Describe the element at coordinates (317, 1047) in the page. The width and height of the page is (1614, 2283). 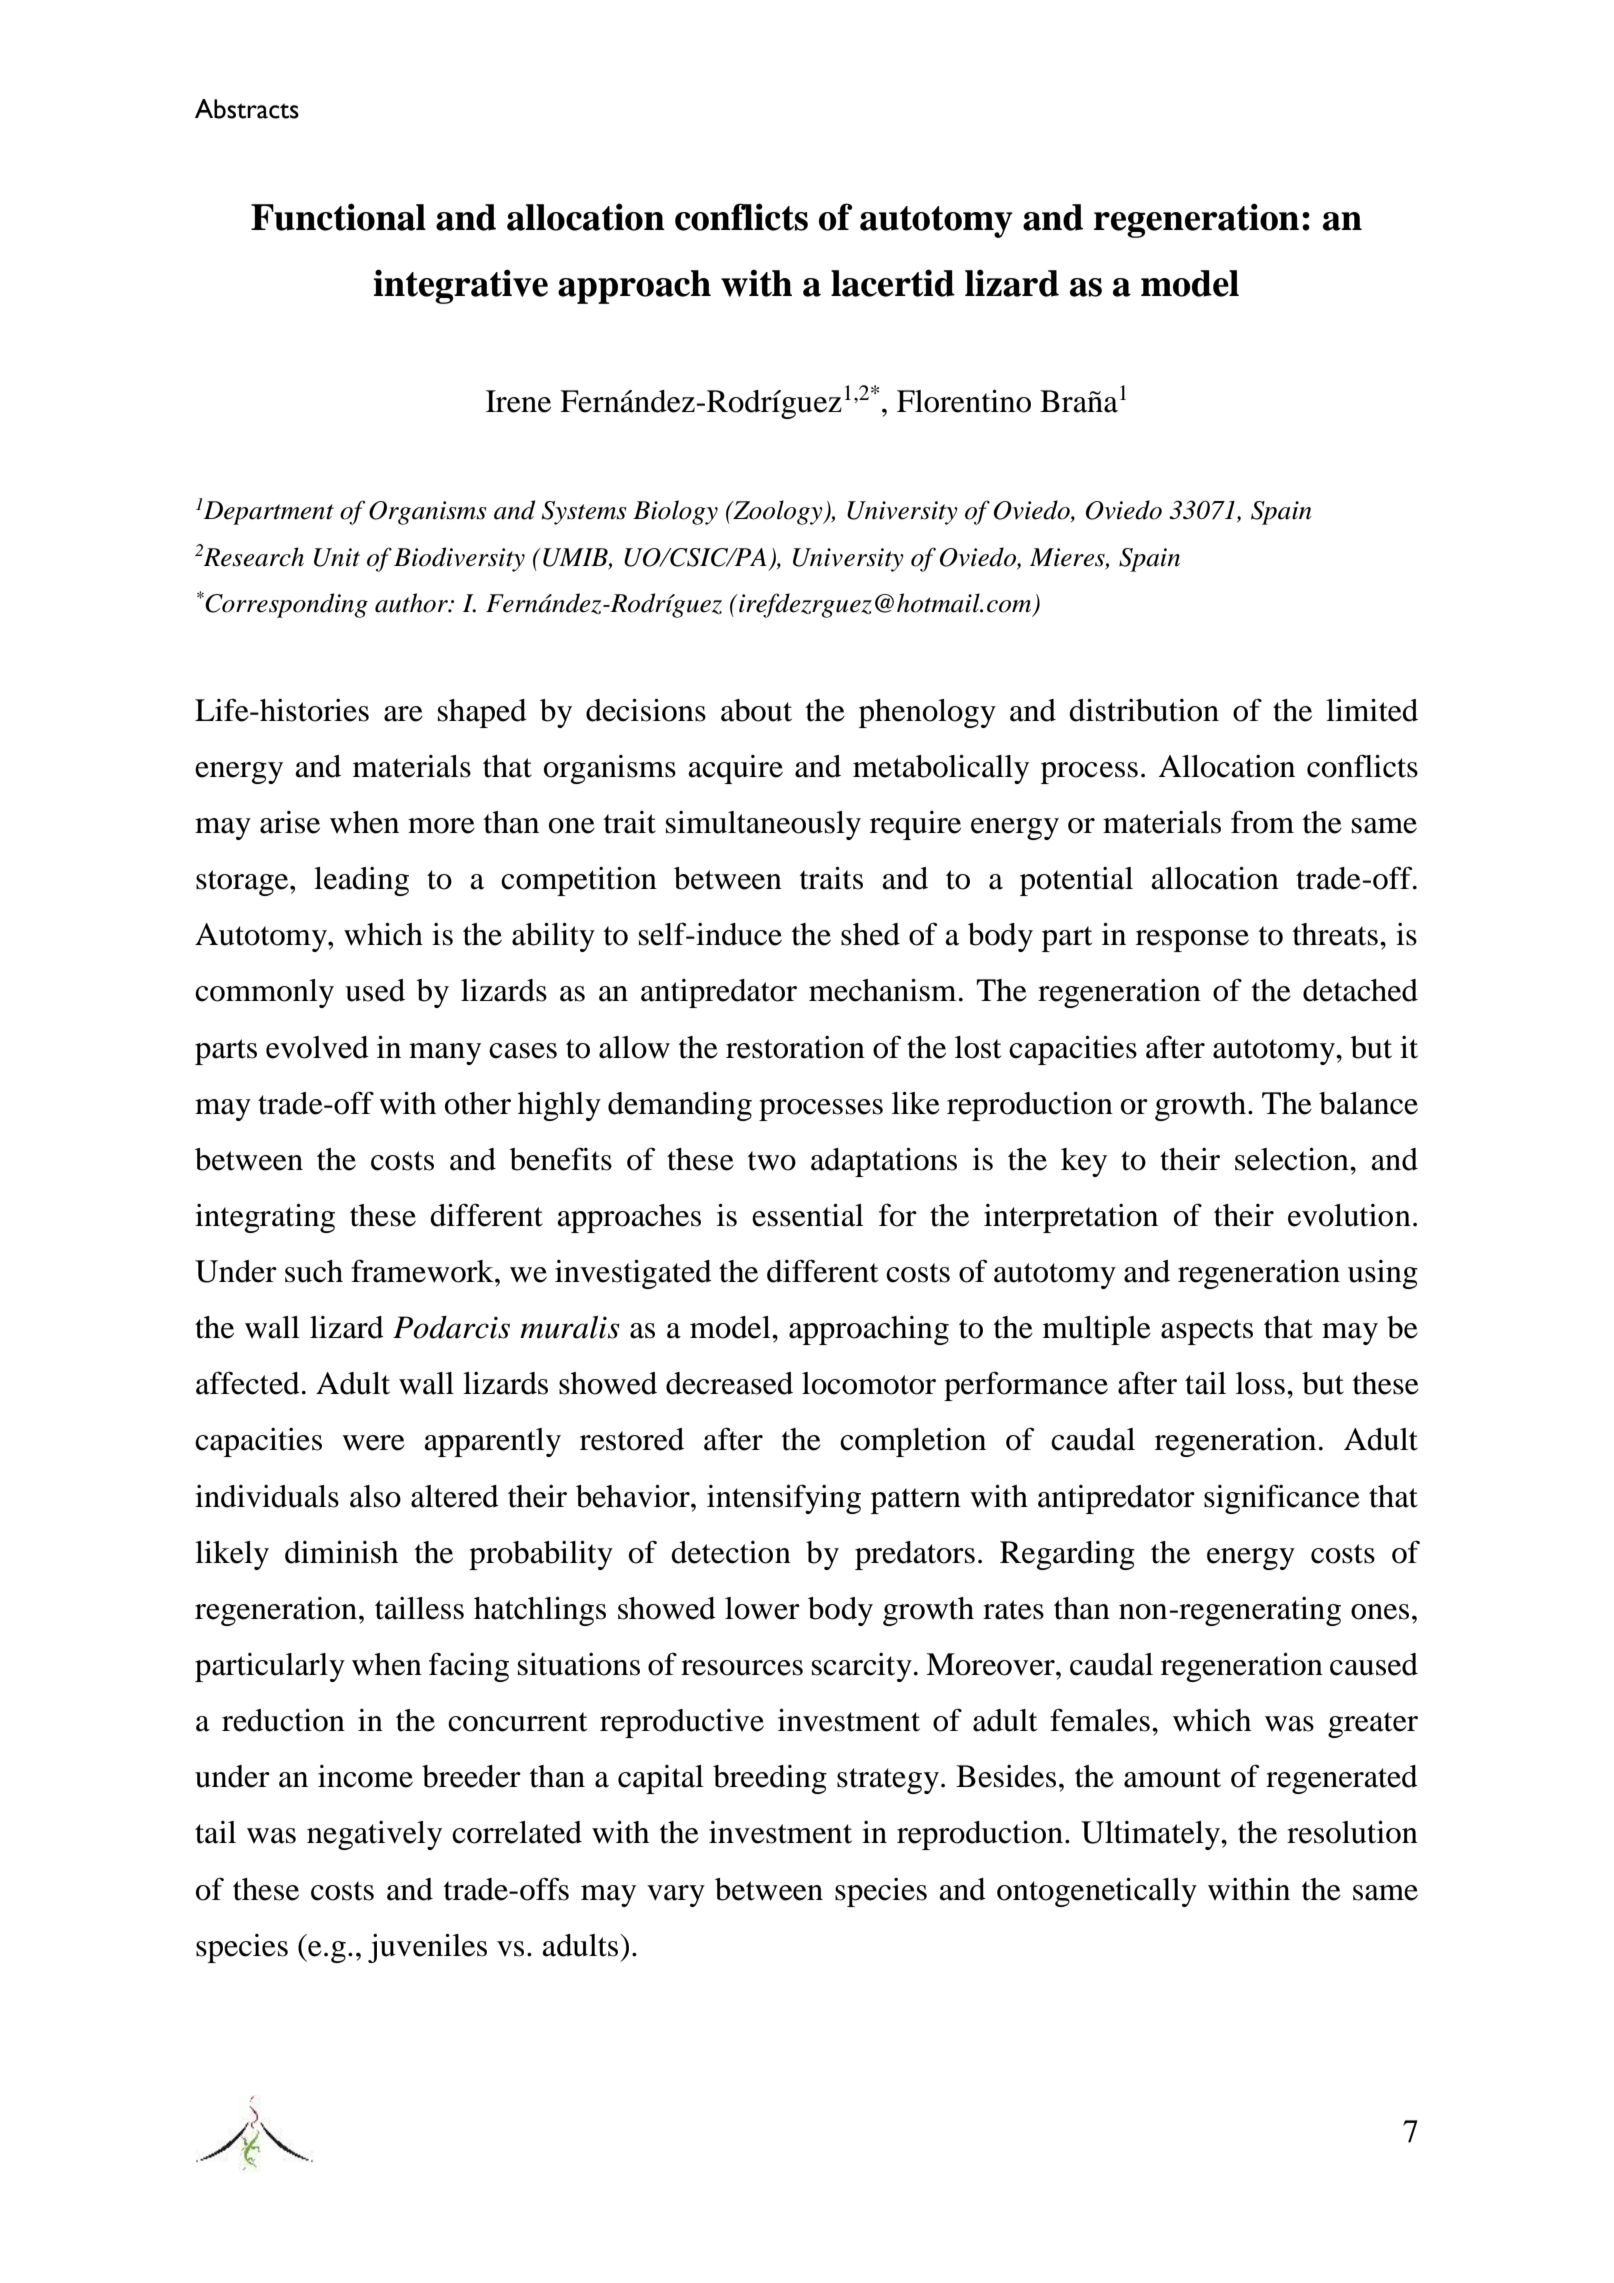
I see `evolved` at that location.
